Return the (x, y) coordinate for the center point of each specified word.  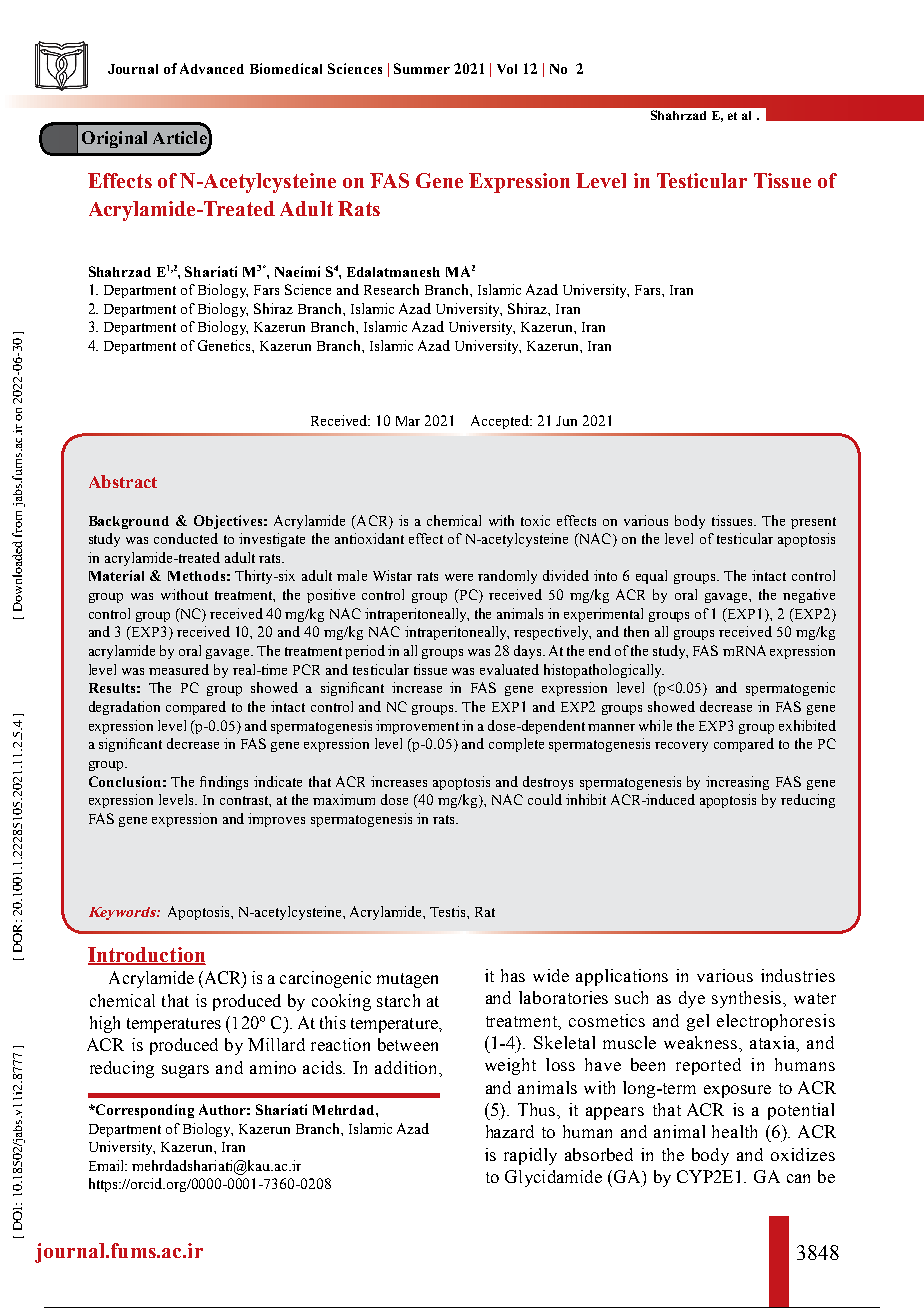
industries (798, 975)
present (813, 523)
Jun (566, 421)
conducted (186, 538)
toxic (535, 520)
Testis (449, 911)
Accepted (501, 422)
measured (179, 669)
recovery (681, 747)
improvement (417, 727)
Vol (507, 69)
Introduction (147, 956)
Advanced (212, 68)
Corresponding (144, 1111)
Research (391, 289)
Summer (422, 68)
